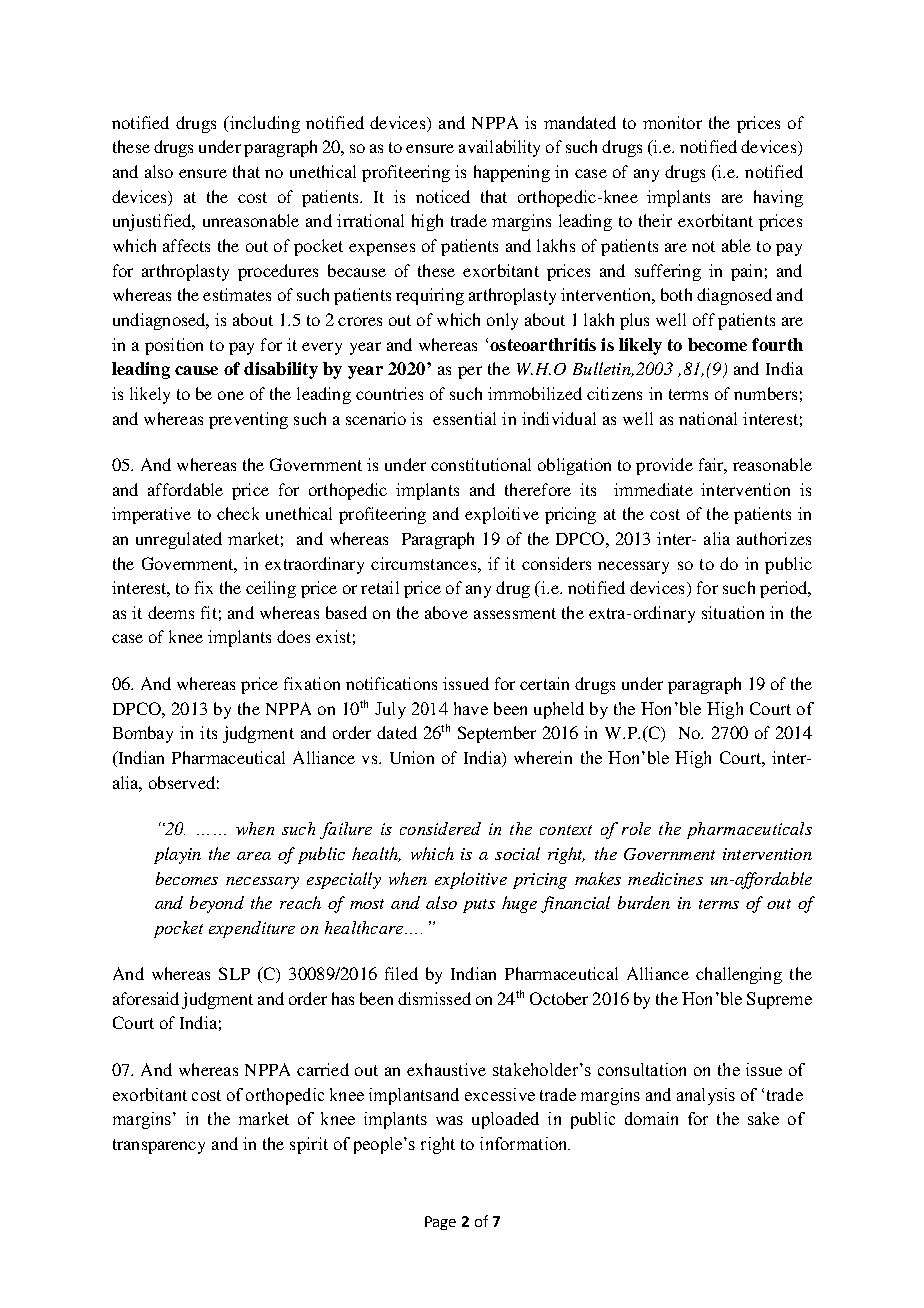  I want to click on check, so click(238, 513).
